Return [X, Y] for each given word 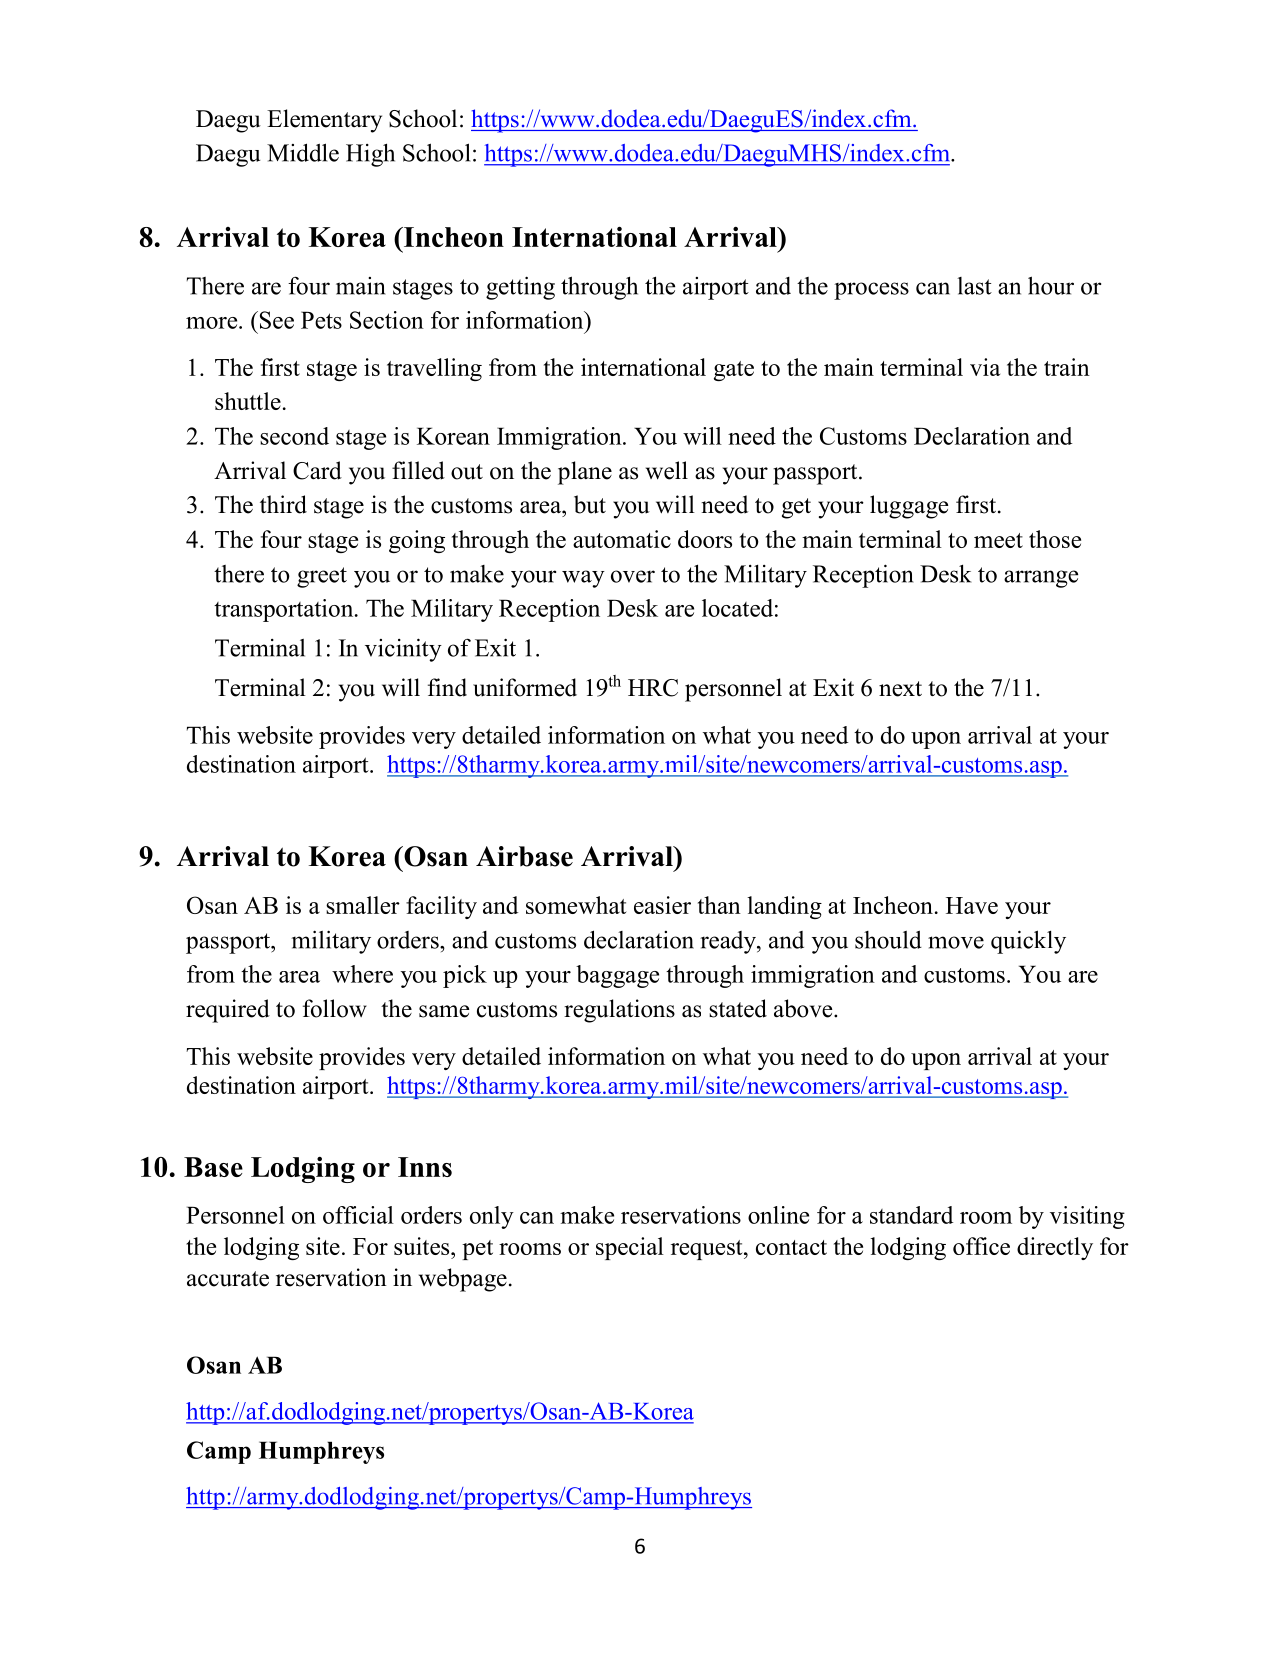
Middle [303, 152]
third [283, 504]
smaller [363, 905]
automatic [622, 539]
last [974, 286]
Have [972, 905]
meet [998, 540]
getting [520, 288]
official [358, 1215]
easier [662, 905]
